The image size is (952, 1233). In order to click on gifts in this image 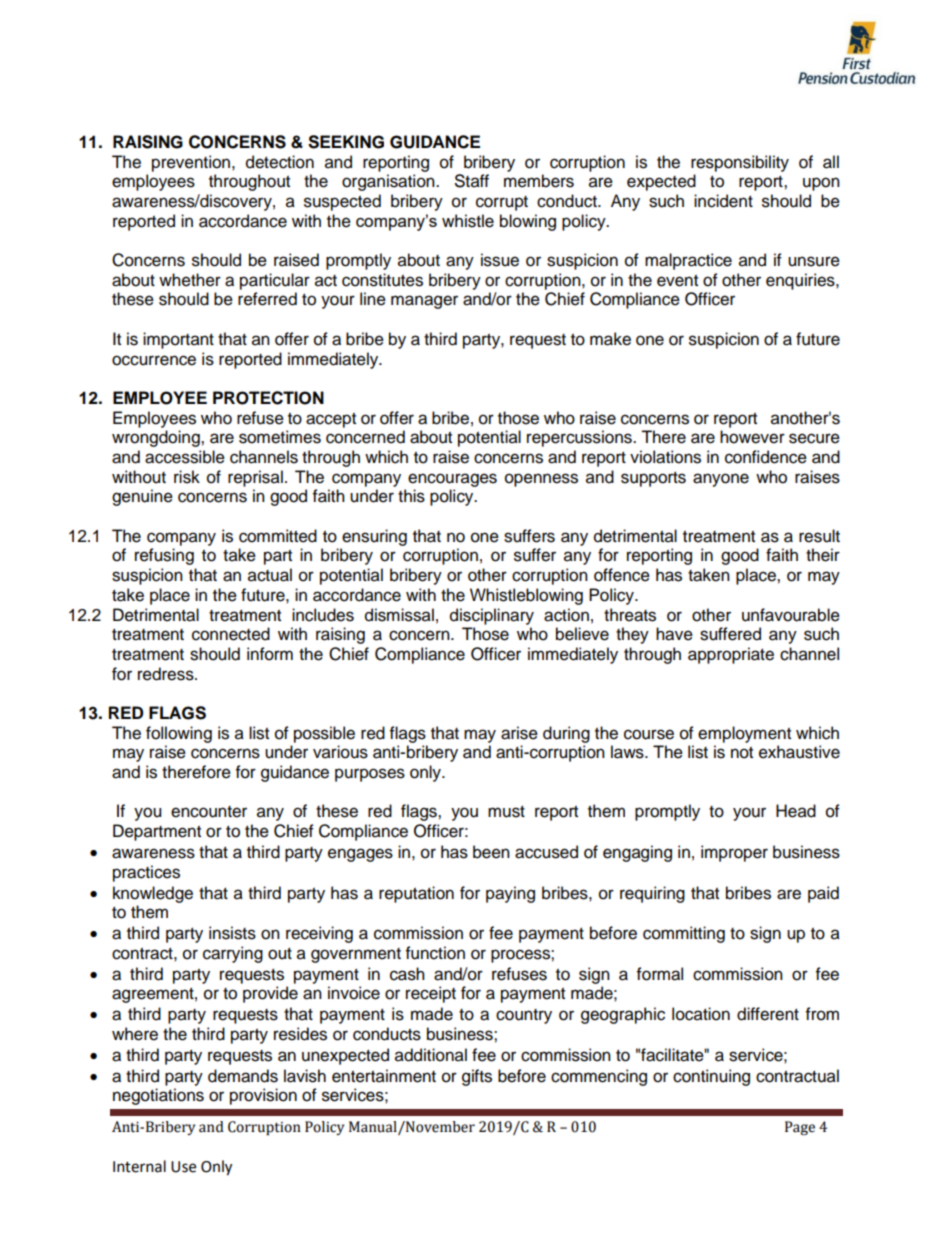, I will do `click(477, 1077)`.
